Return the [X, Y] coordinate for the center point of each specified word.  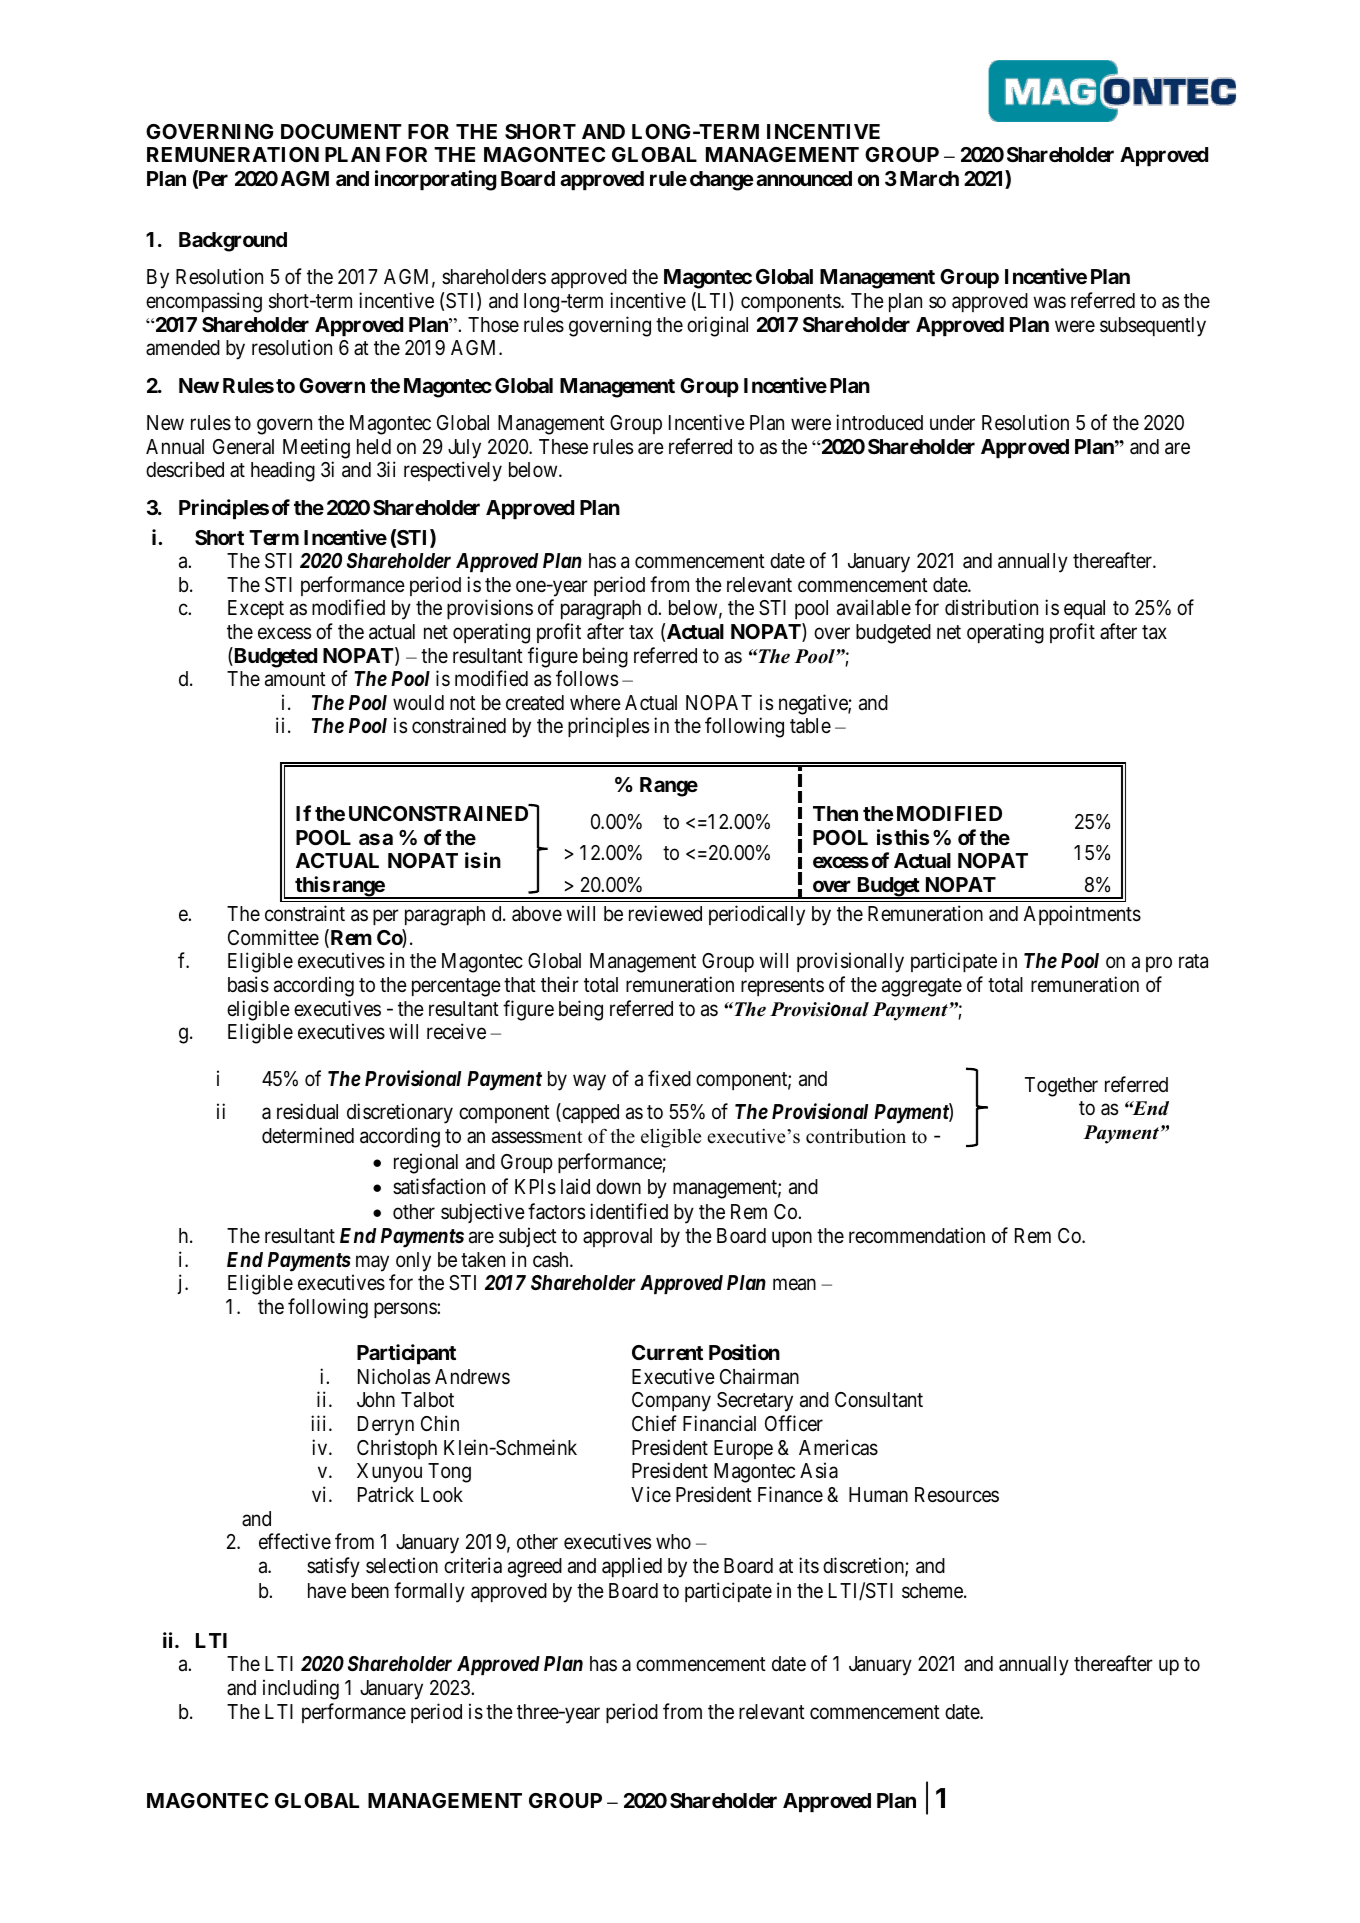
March [929, 178]
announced [804, 178]
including [301, 1689]
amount [295, 679]
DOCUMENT [341, 131]
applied [632, 1567]
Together [1061, 1087]
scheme [933, 1591]
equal [1084, 609]
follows [587, 678]
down [618, 1186]
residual [307, 1111]
